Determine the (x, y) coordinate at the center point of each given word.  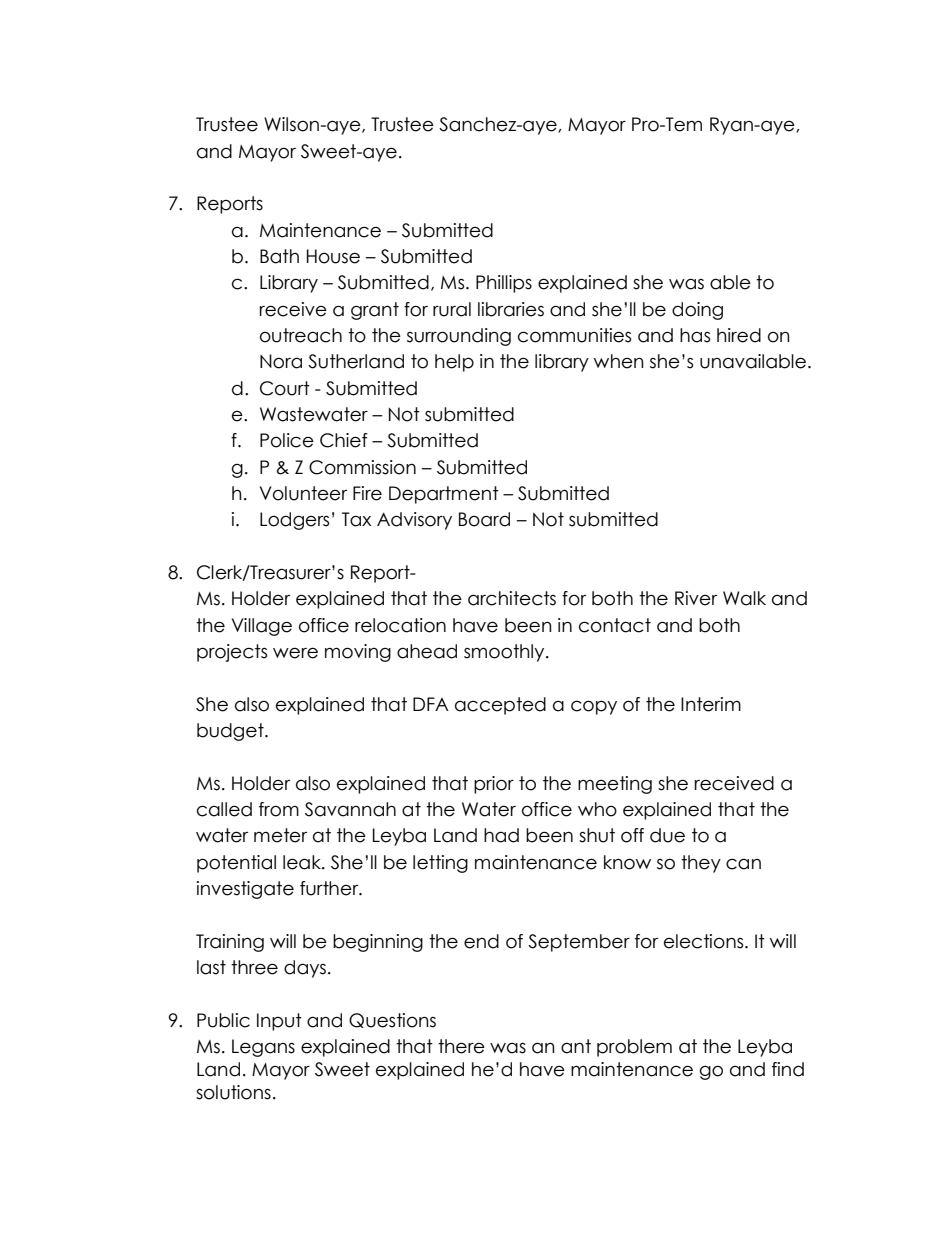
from (279, 809)
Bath (279, 256)
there (461, 1046)
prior (494, 785)
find (788, 1069)
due (667, 835)
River (696, 598)
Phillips (504, 284)
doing (697, 311)
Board (484, 519)
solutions (233, 1092)
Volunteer (303, 493)
